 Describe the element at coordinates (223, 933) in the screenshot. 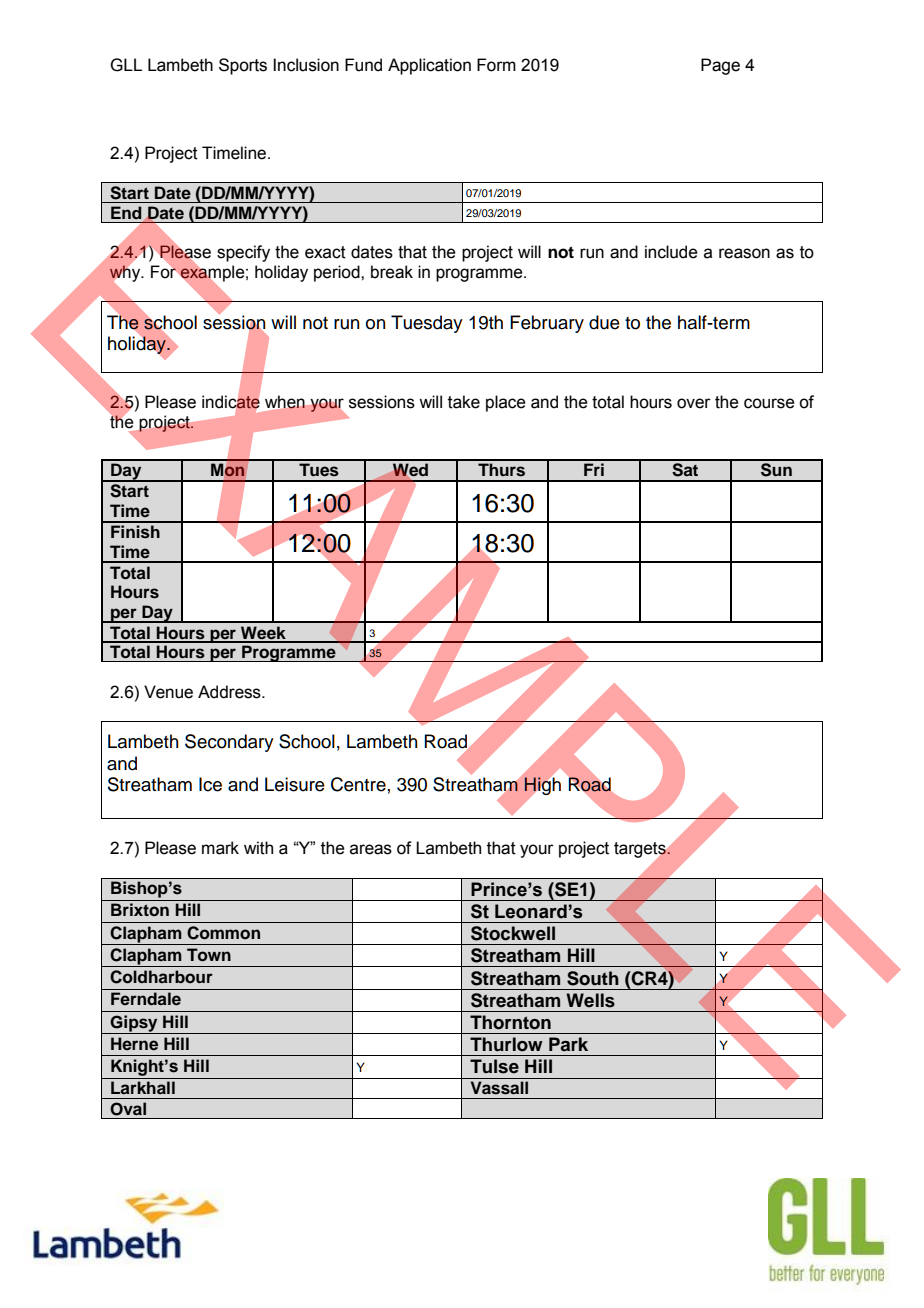

I see `Common` at that location.
